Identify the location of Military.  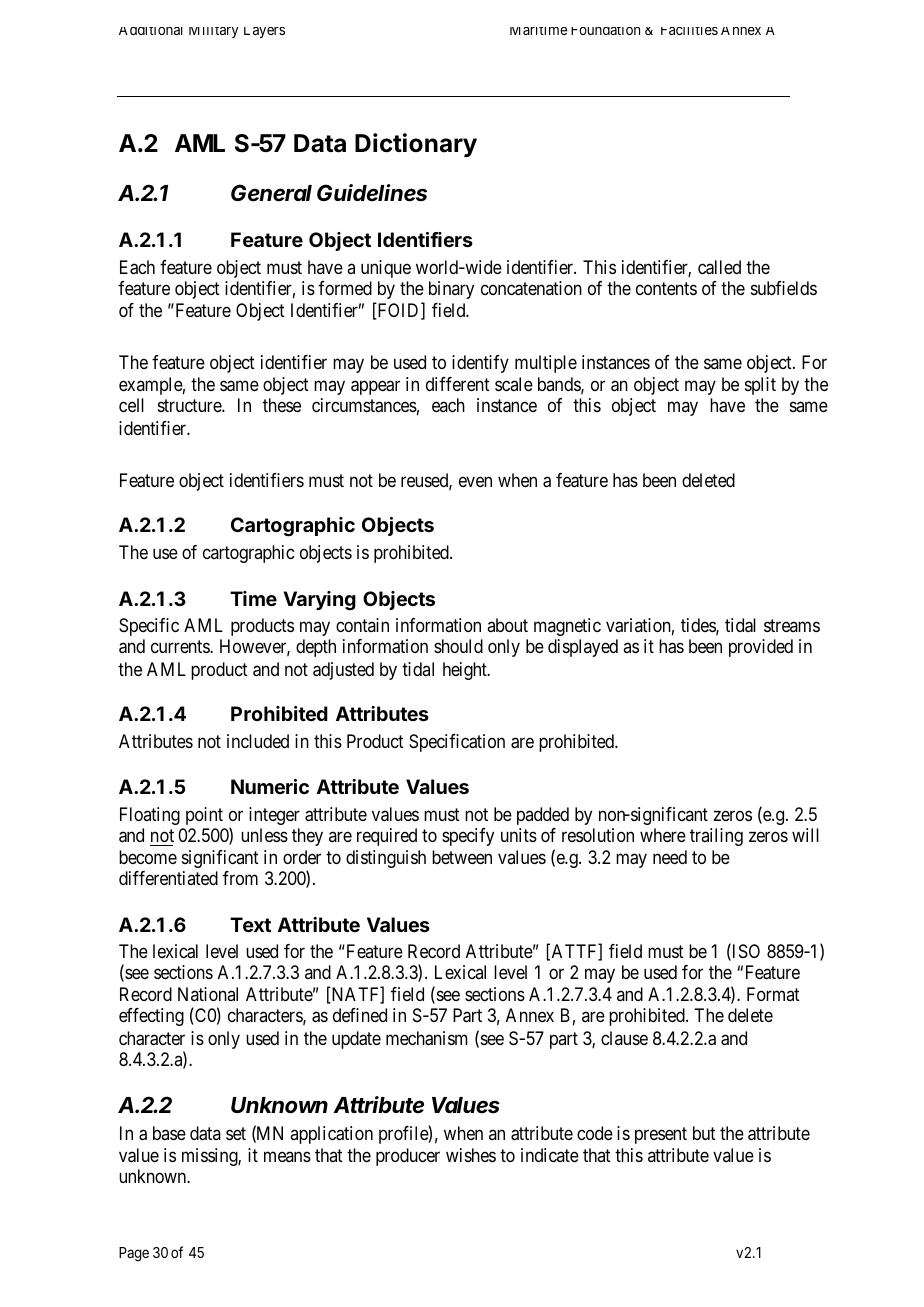
(213, 32).
